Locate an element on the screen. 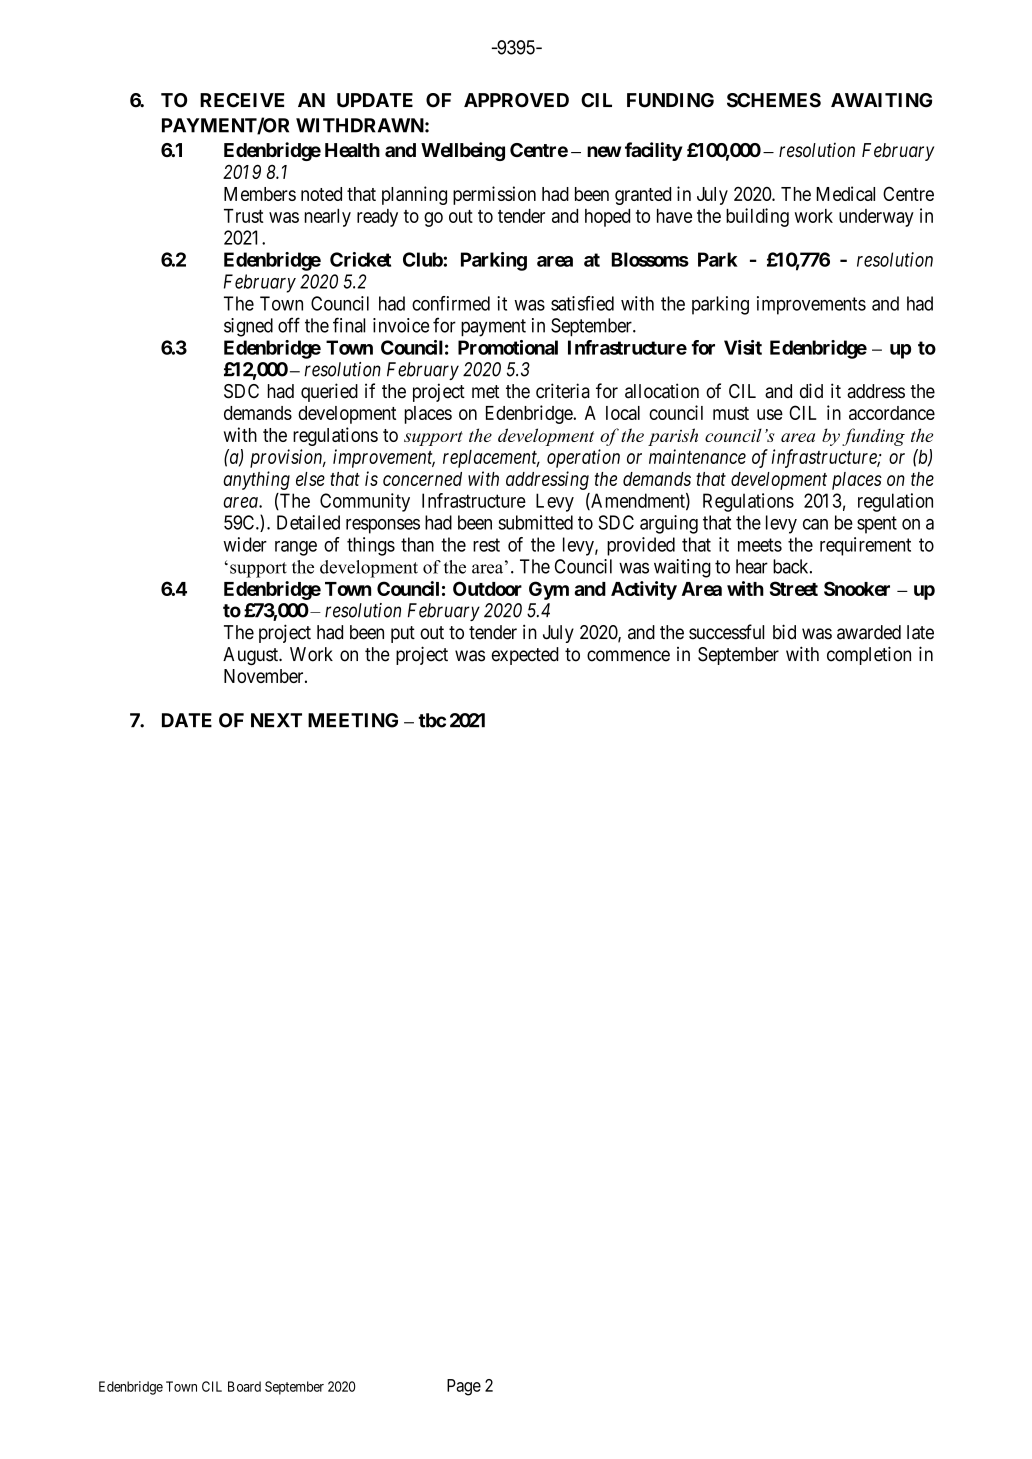 The height and width of the screenshot is (1459, 1032). operation is located at coordinates (583, 458).
